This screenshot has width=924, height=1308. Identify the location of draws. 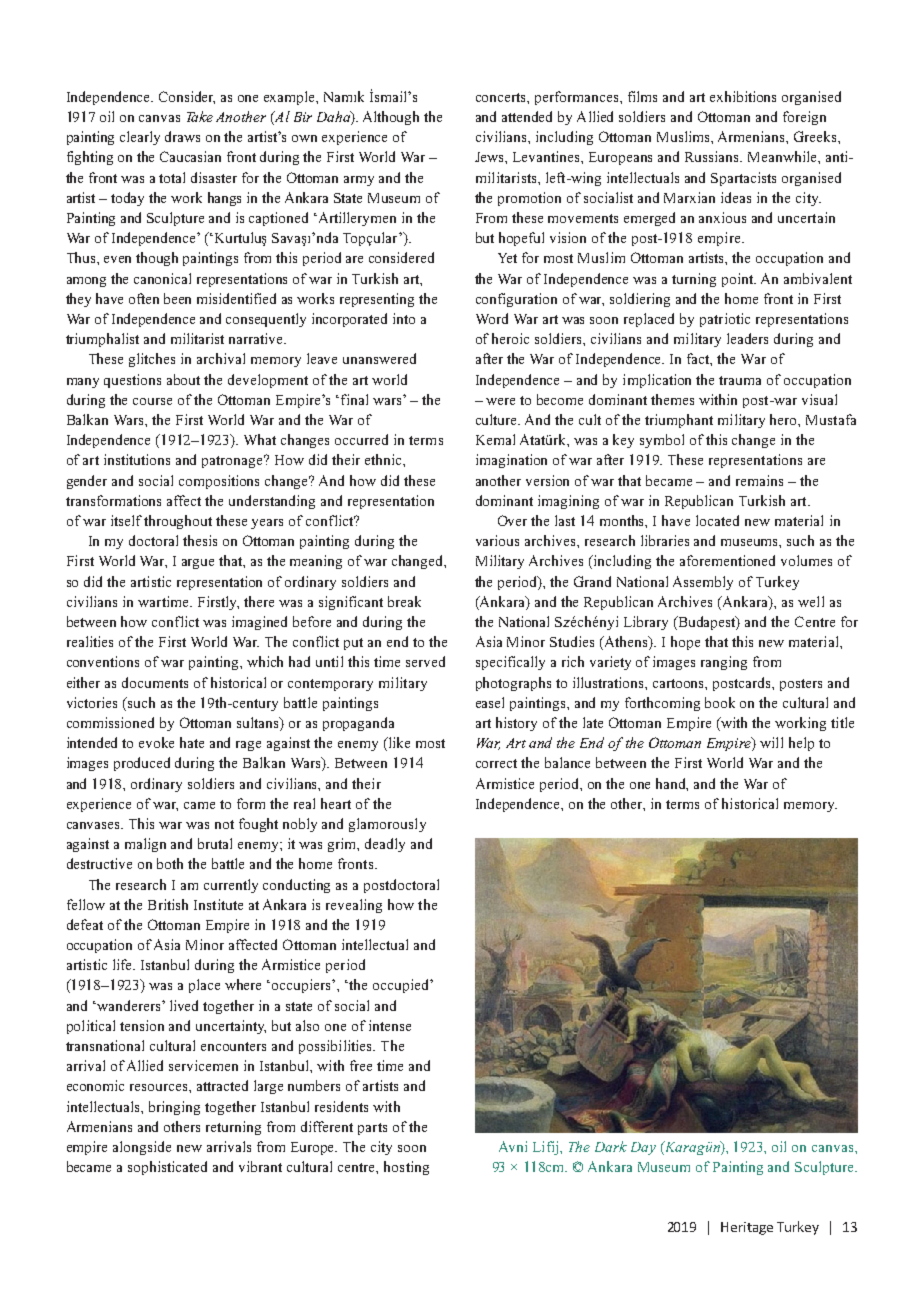
(182, 136).
